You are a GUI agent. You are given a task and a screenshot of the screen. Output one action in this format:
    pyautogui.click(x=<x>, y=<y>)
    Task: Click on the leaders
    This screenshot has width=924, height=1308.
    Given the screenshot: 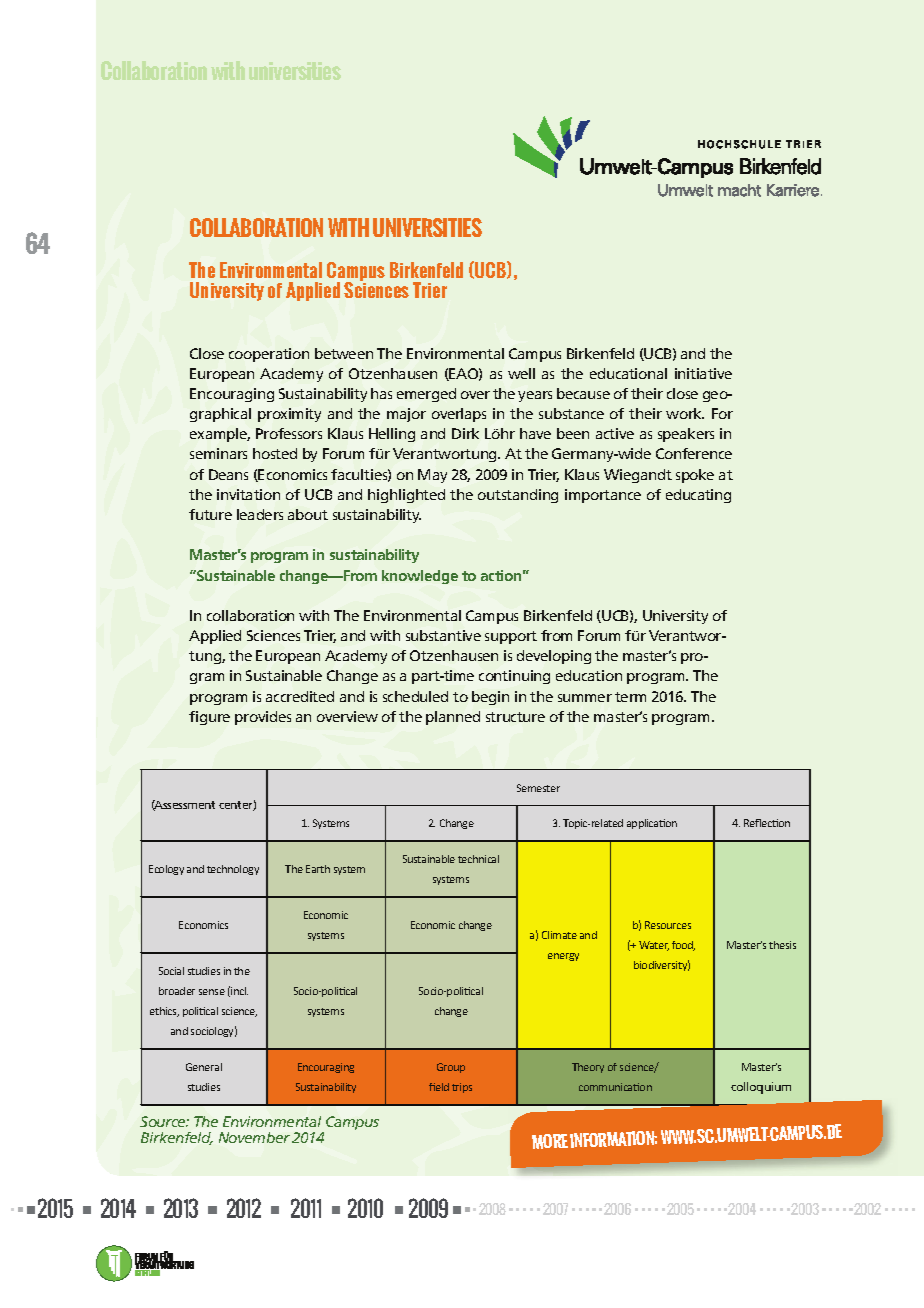 What is the action you would take?
    pyautogui.click(x=260, y=514)
